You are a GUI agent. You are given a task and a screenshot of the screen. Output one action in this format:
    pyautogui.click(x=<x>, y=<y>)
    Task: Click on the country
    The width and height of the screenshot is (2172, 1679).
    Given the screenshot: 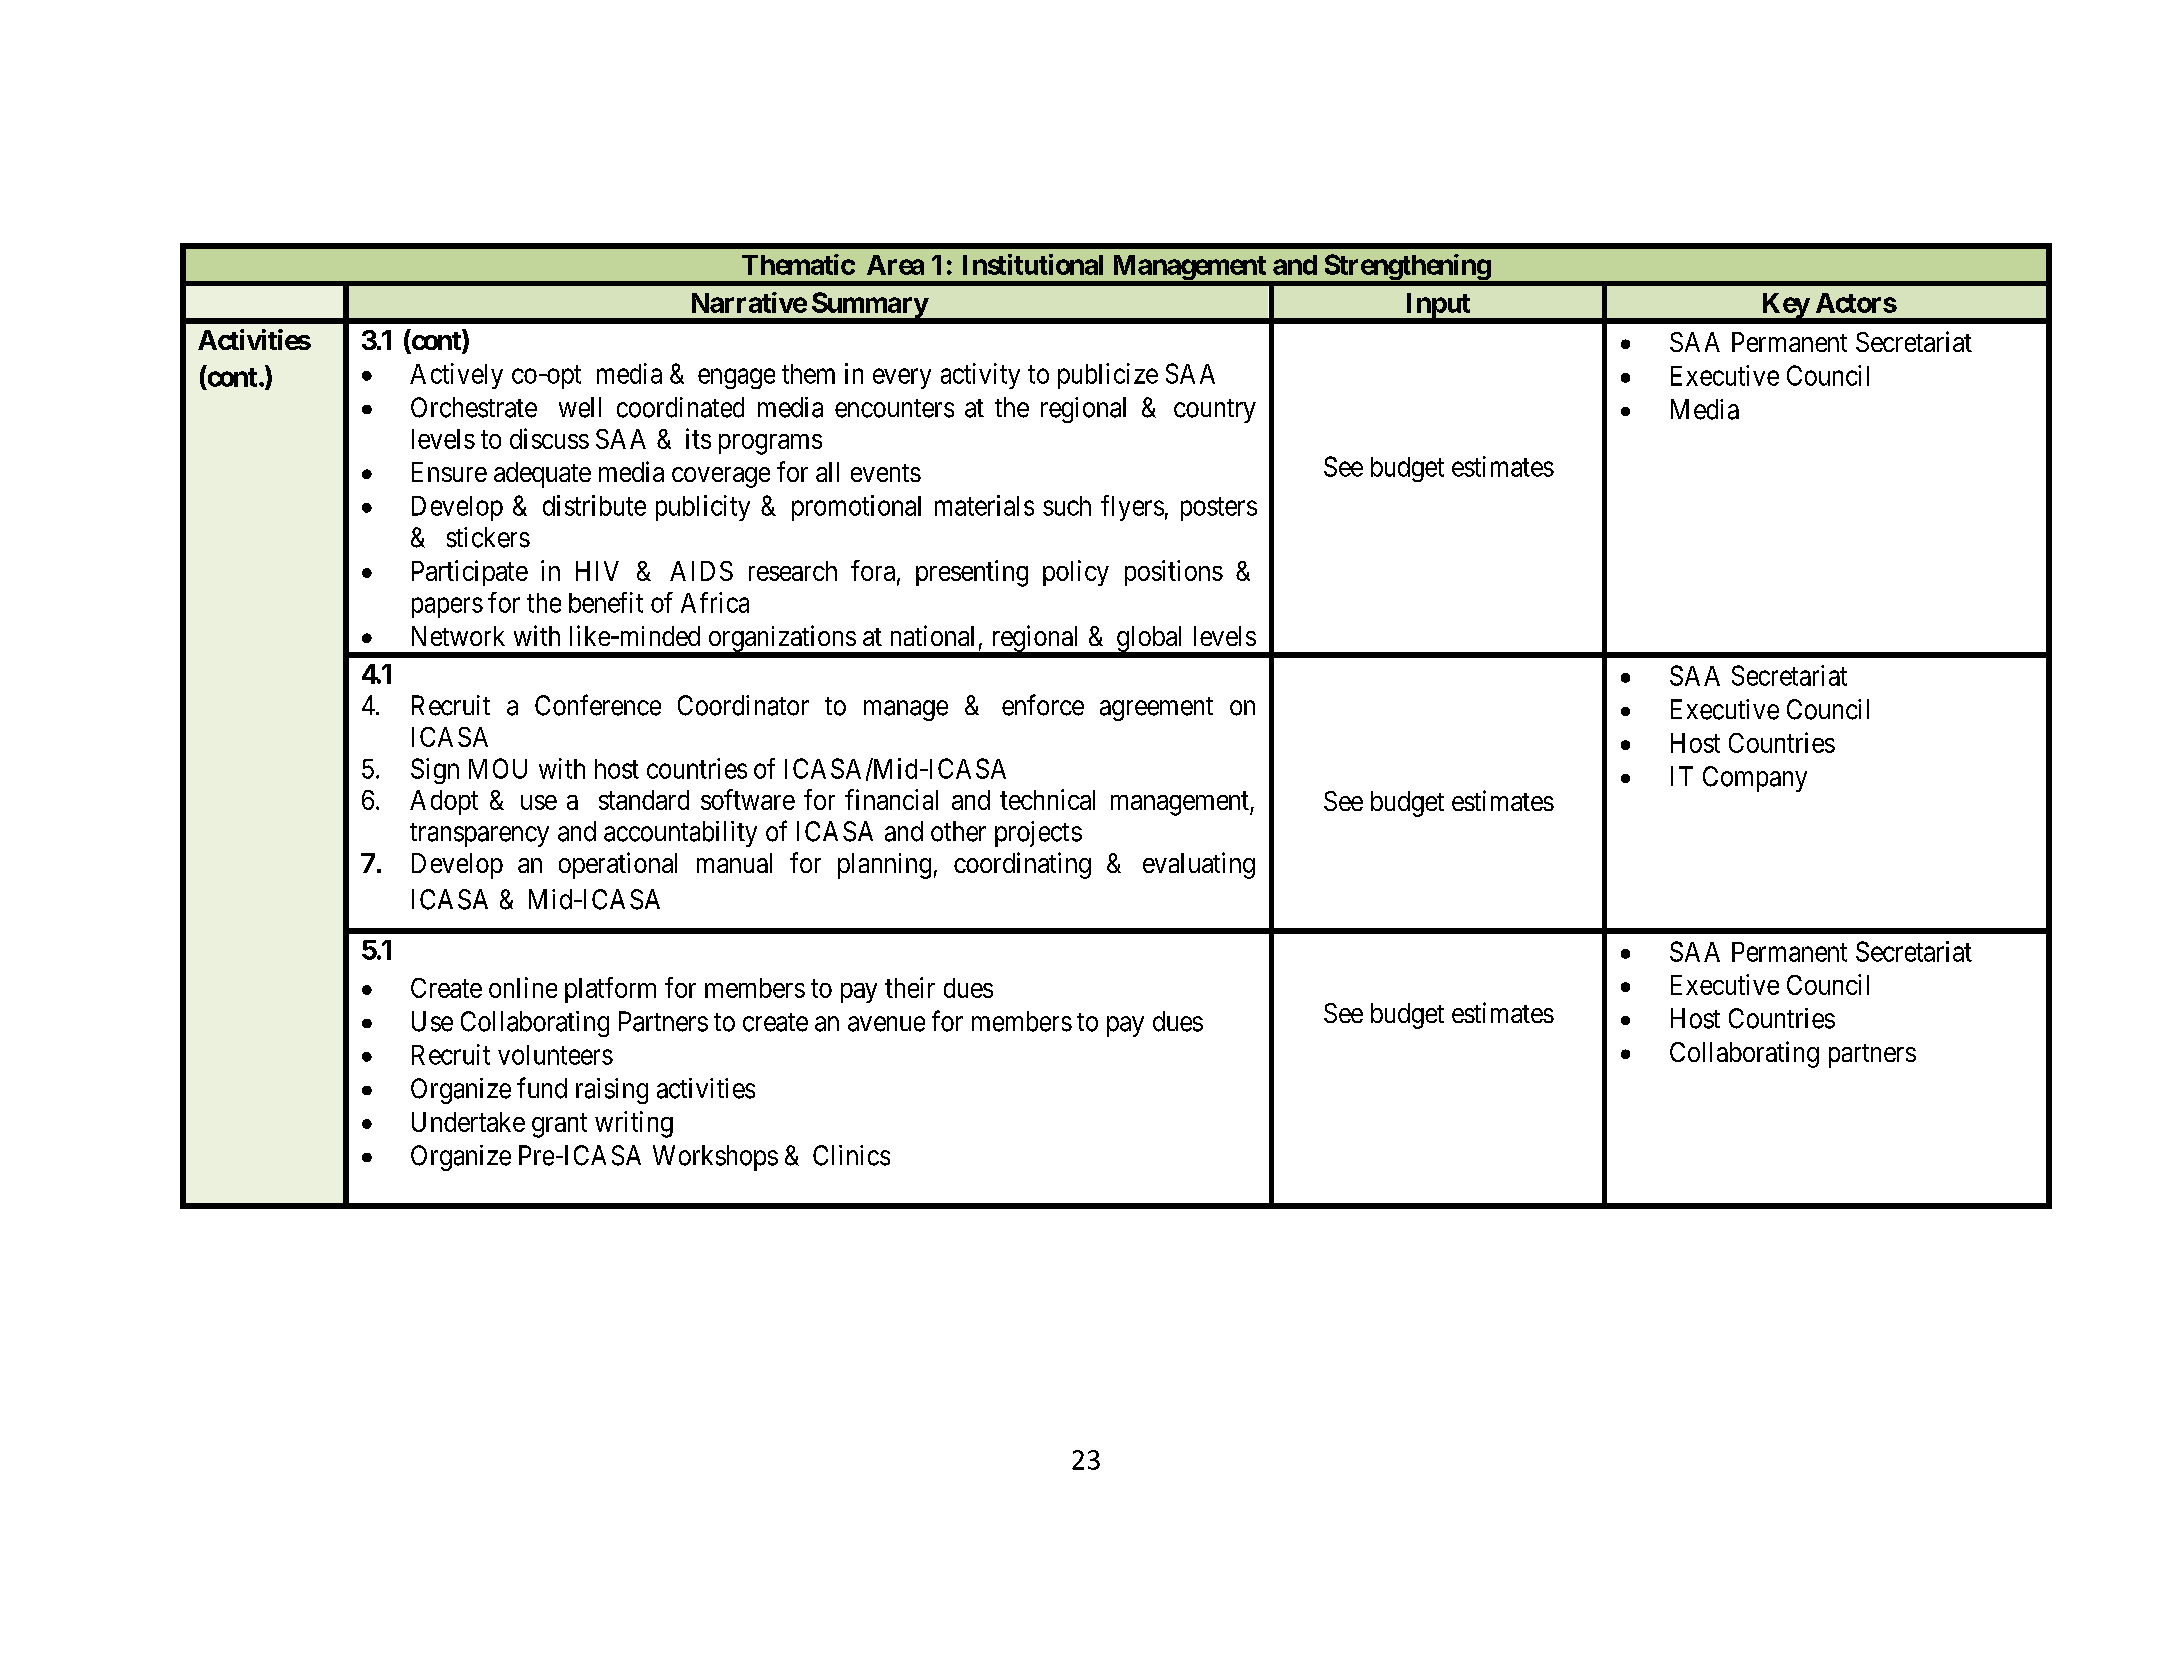 What is the action you would take?
    pyautogui.click(x=1215, y=411)
